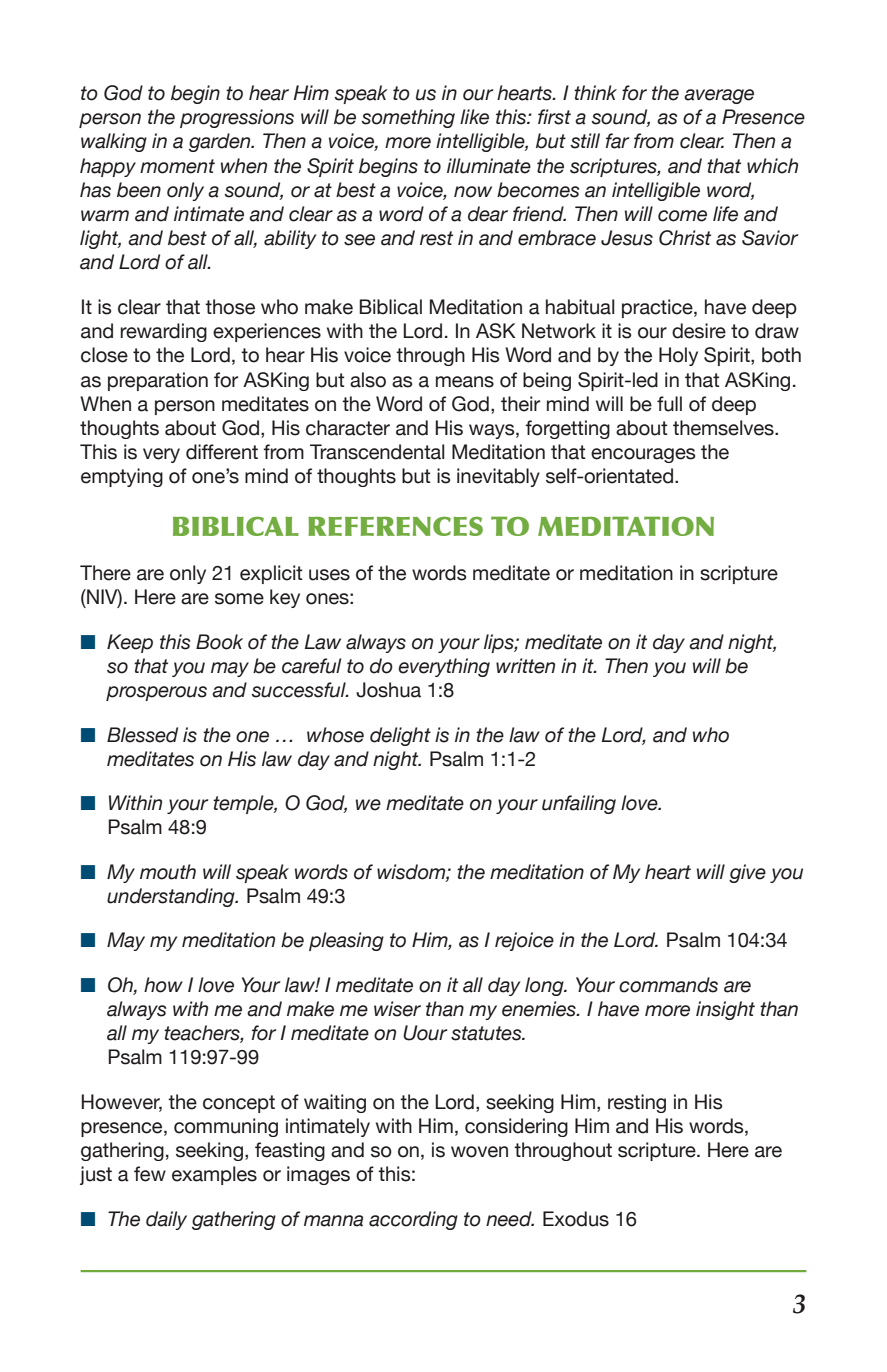  I want to click on inevitably, so click(498, 477).
